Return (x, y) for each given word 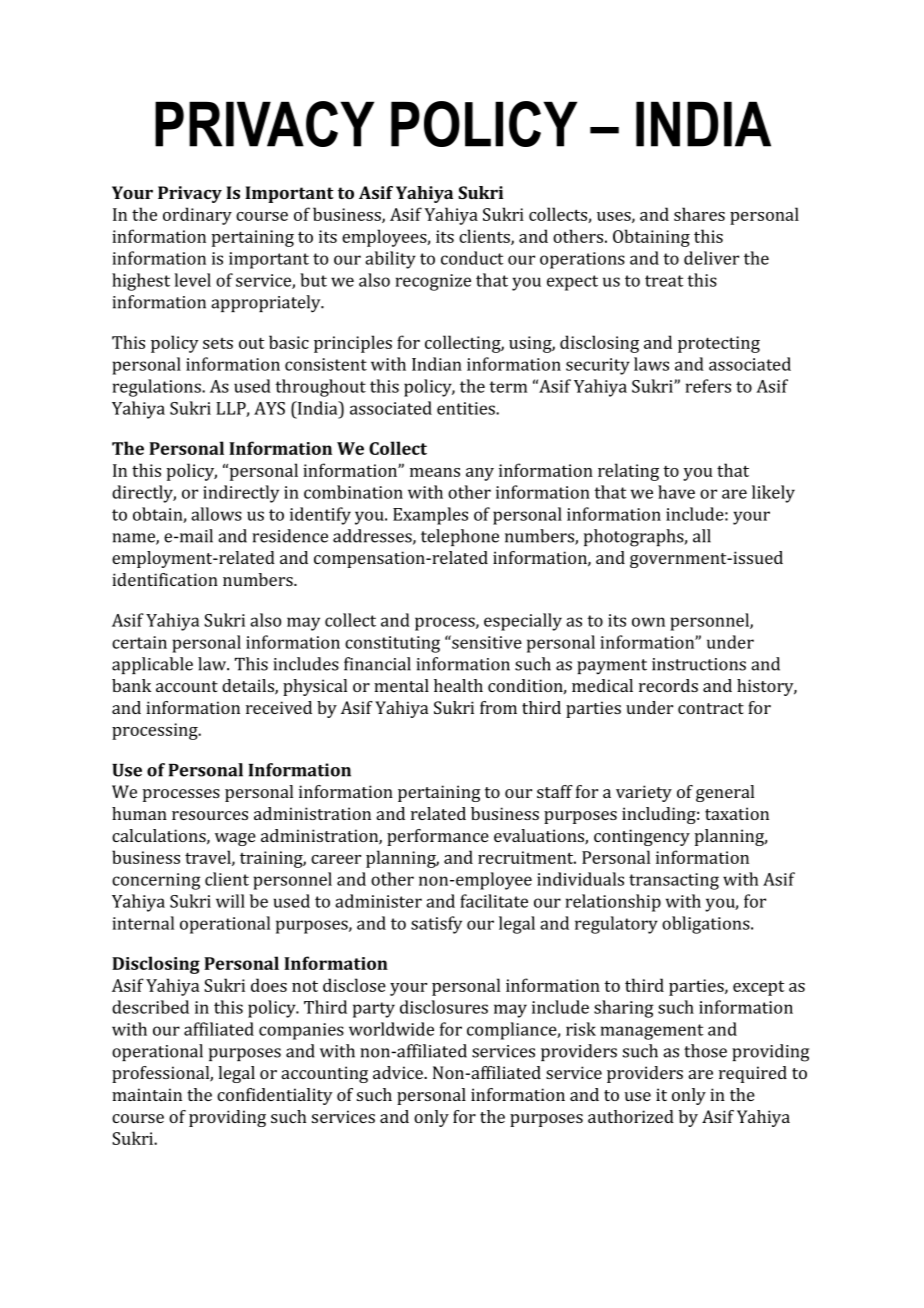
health (458, 685)
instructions (699, 664)
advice (399, 1072)
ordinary (197, 216)
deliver (711, 258)
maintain (147, 1094)
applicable (152, 665)
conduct (472, 258)
